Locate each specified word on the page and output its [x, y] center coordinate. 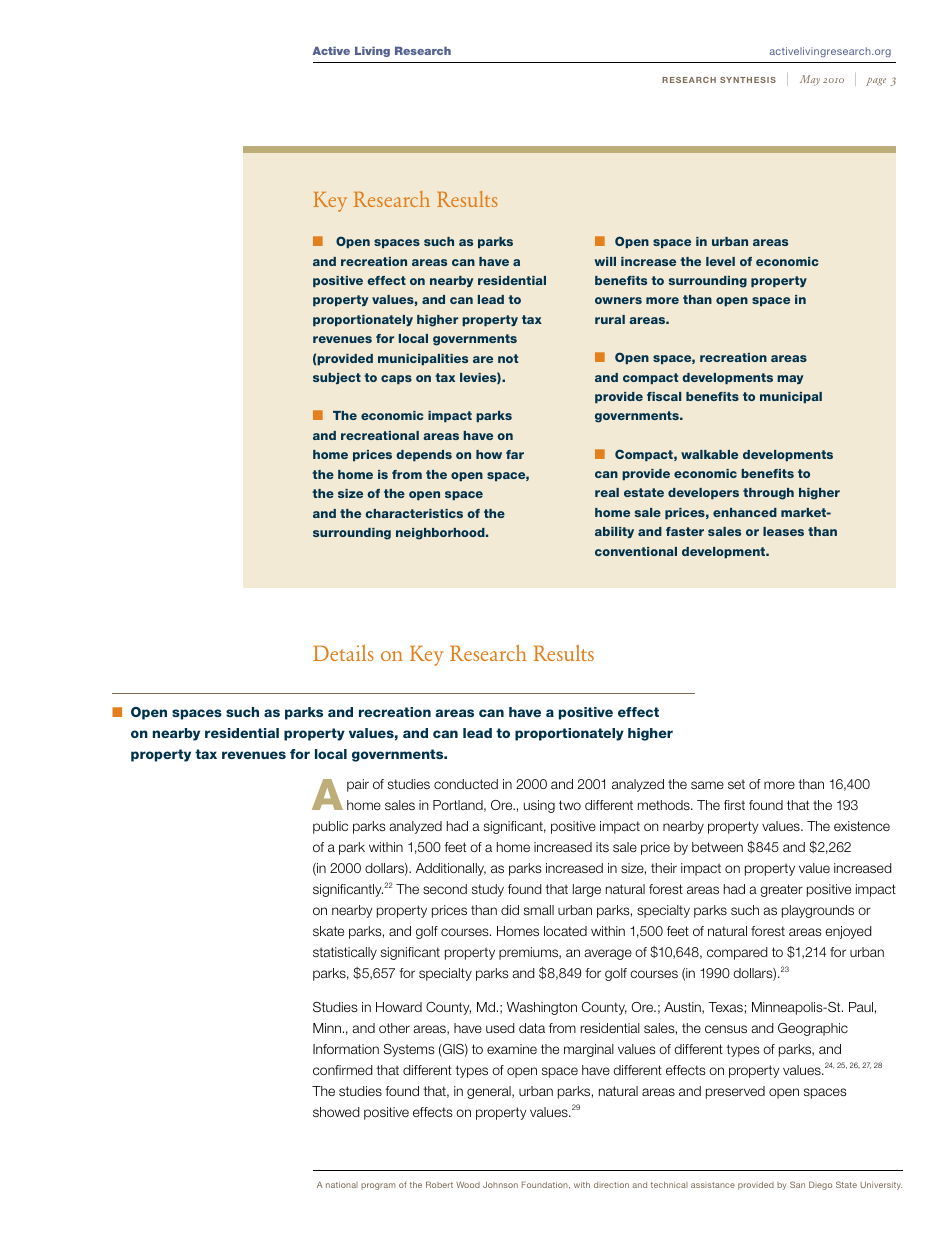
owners [618, 300]
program [378, 1186]
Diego [820, 1185]
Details [343, 653]
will [605, 261]
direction [611, 1185]
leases [783, 531]
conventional [636, 551]
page [876, 81]
